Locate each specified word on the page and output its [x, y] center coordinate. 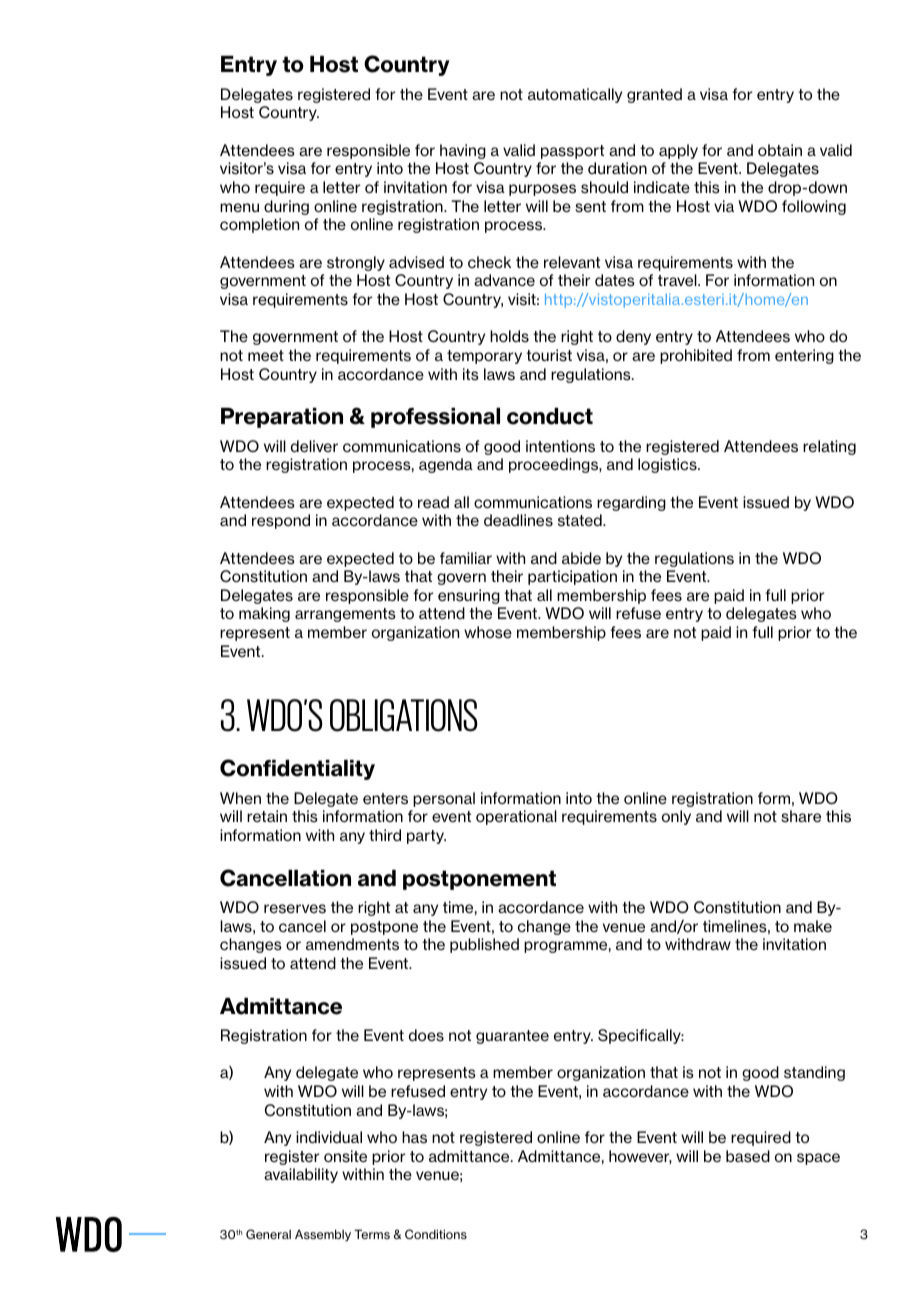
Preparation [282, 418]
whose [488, 632]
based [748, 1156]
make [813, 926]
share [801, 816]
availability [301, 1175]
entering [804, 356]
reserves [295, 909]
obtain [780, 150]
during [286, 207]
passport [572, 152]
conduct [550, 416]
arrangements [345, 615]
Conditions [436, 1234]
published [484, 945]
